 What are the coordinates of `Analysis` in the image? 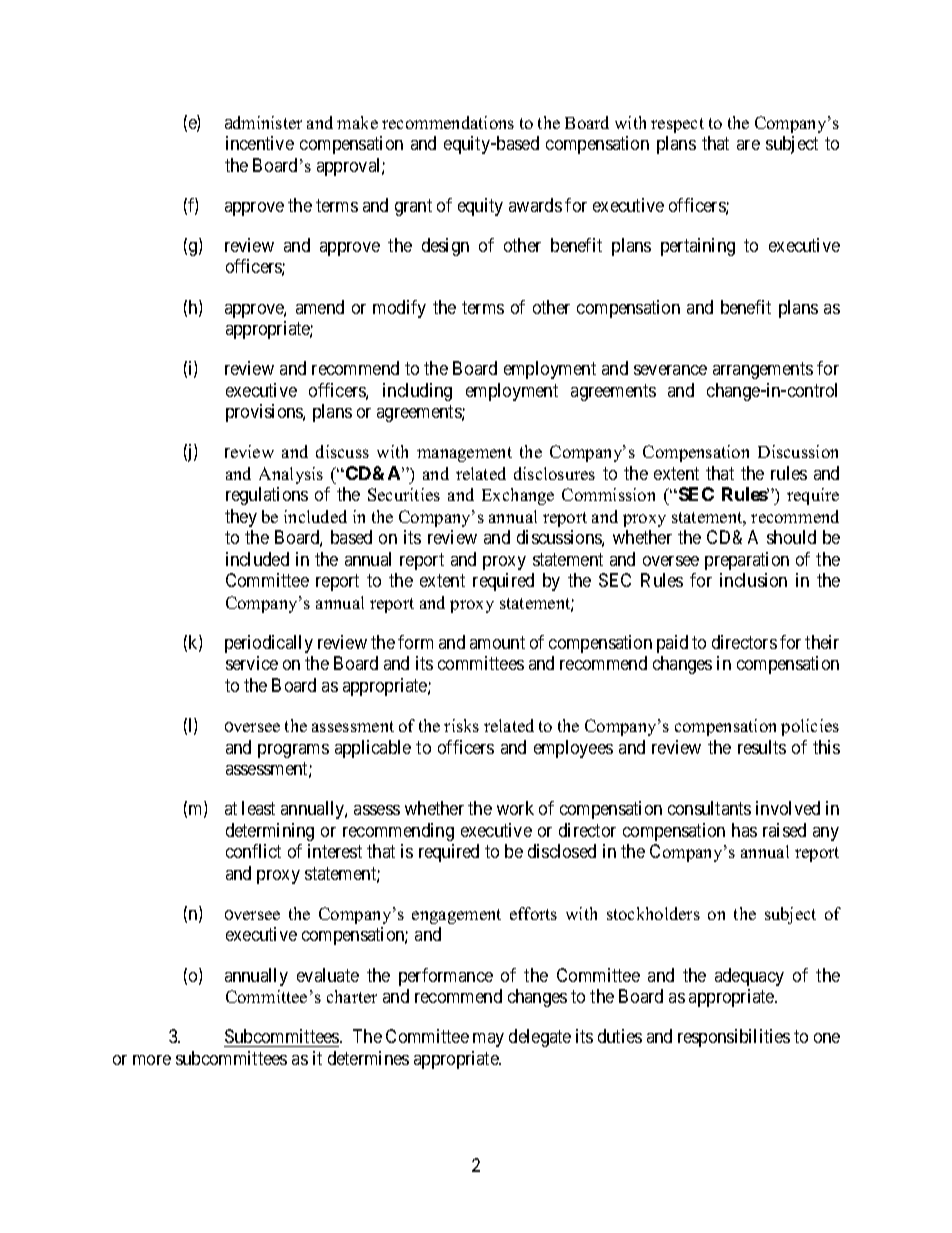 It's located at (291, 475).
